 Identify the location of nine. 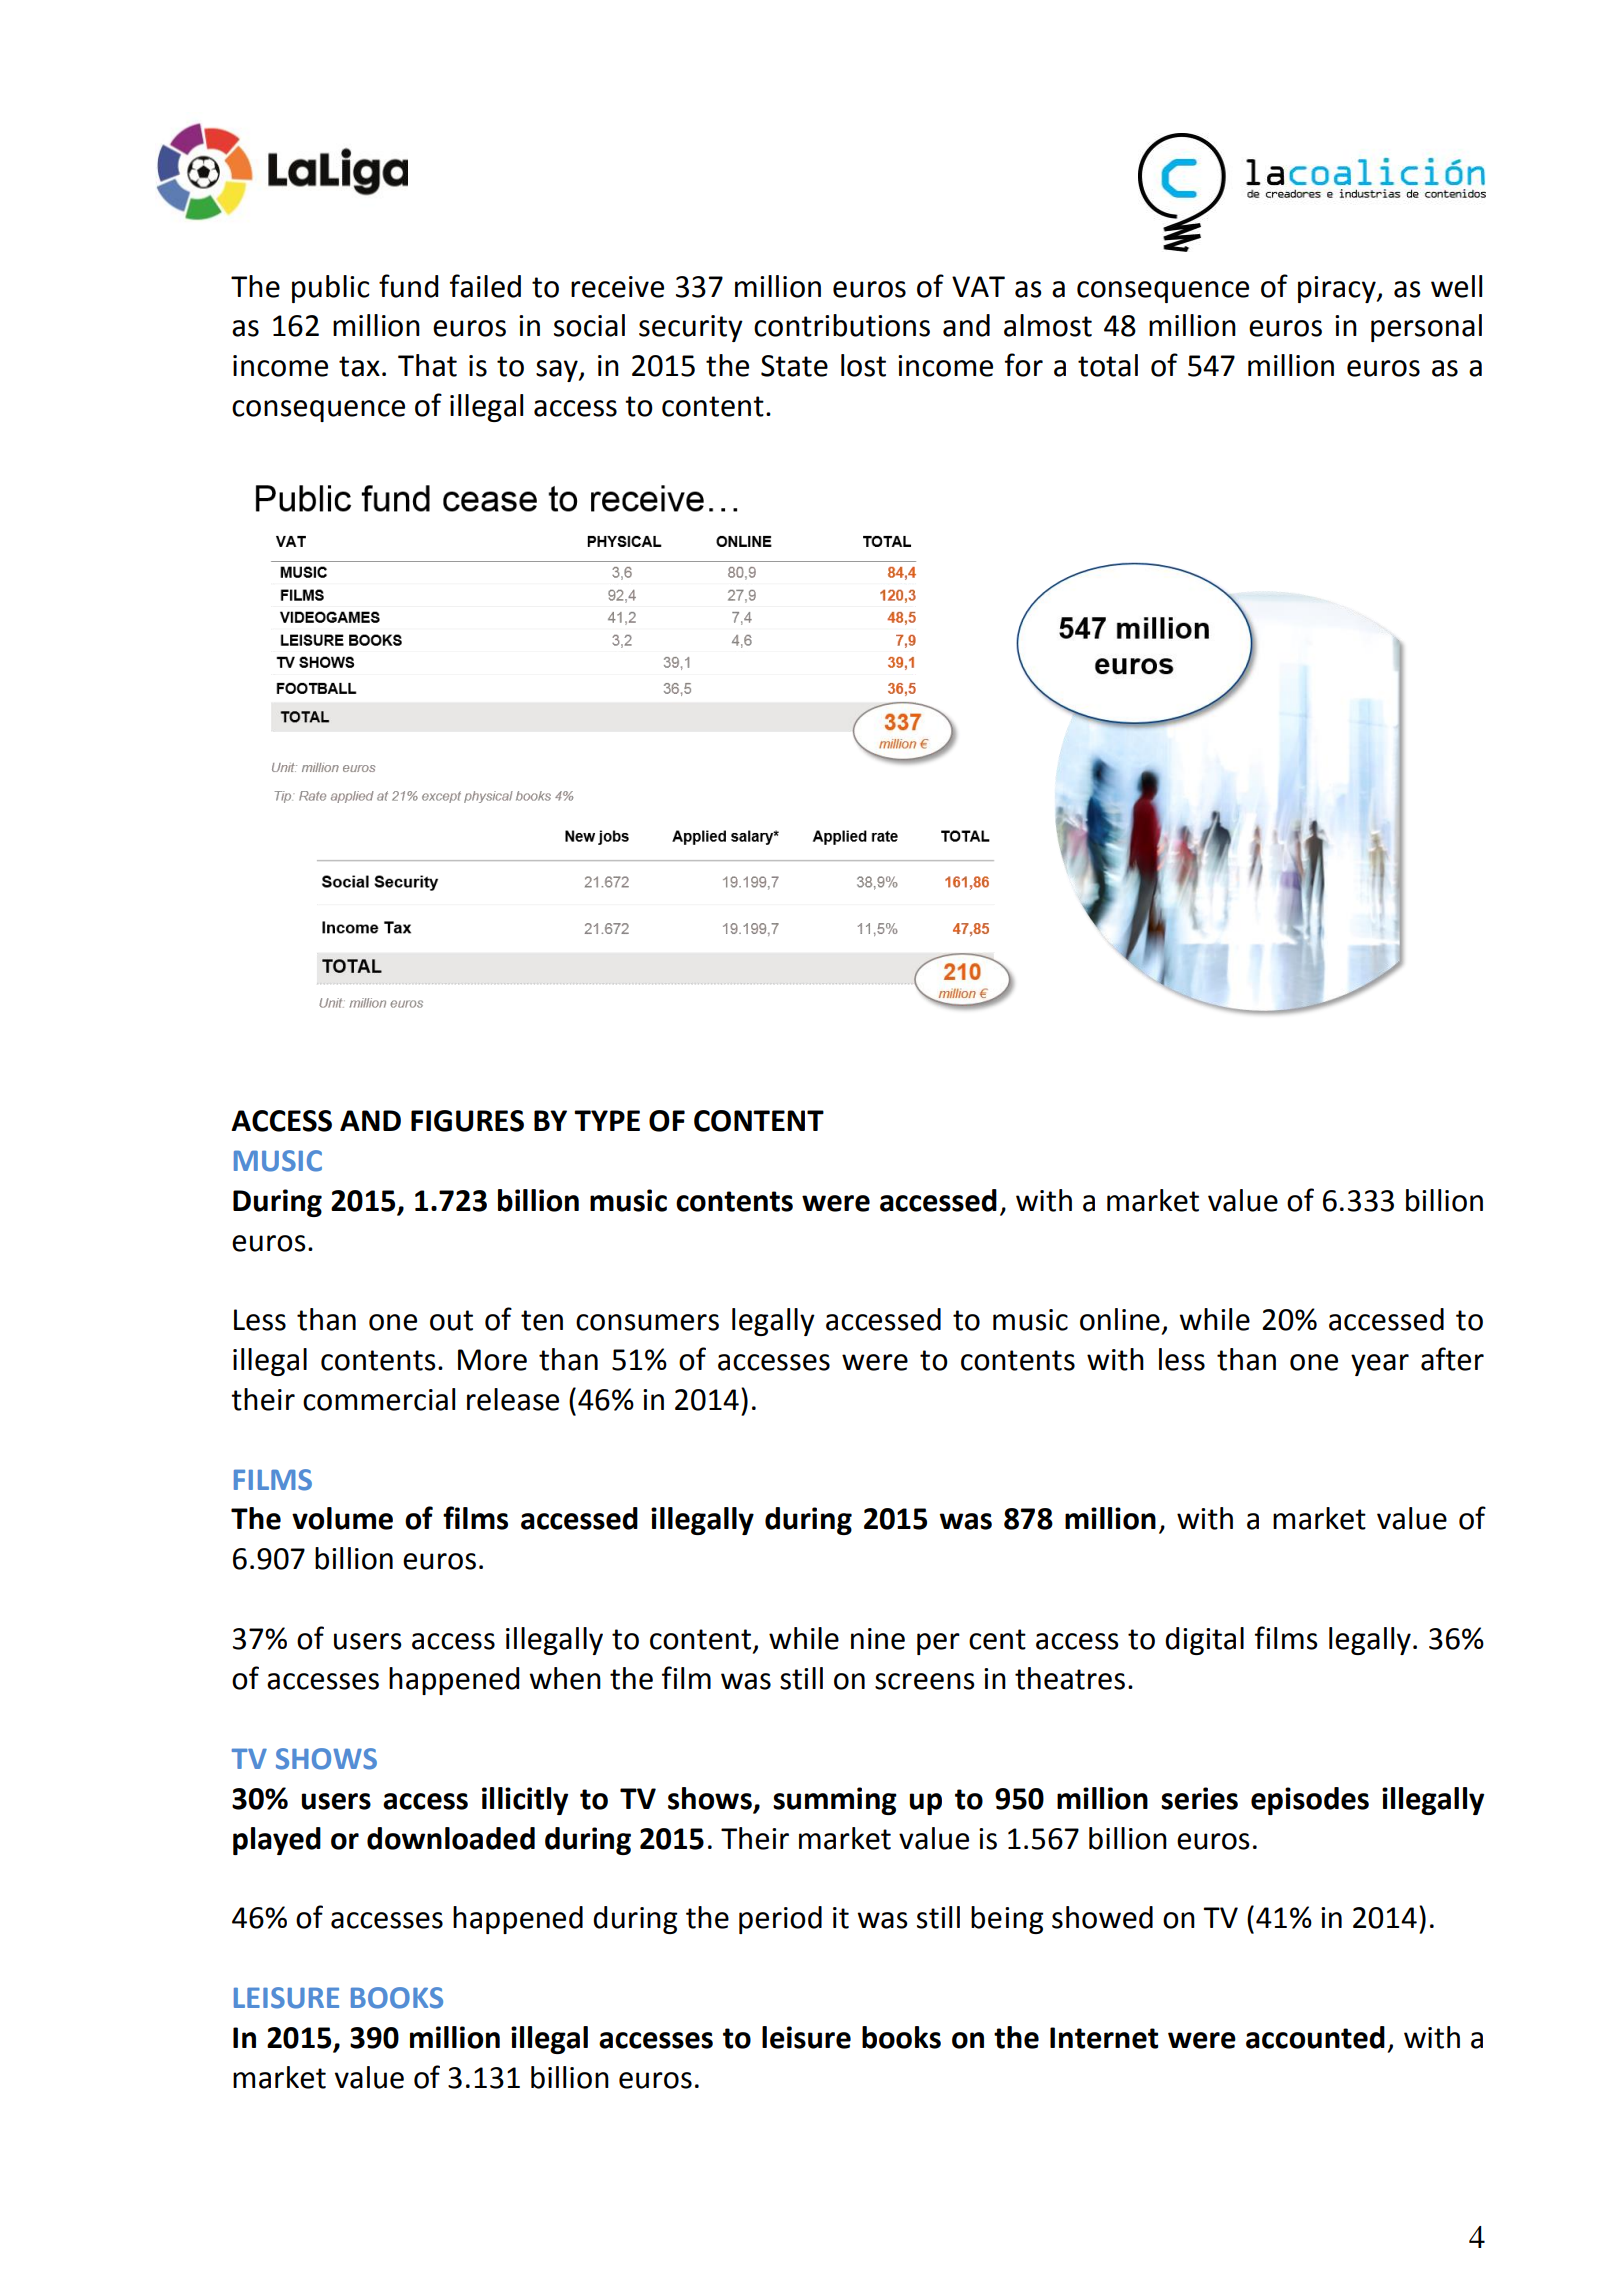
(878, 1639).
